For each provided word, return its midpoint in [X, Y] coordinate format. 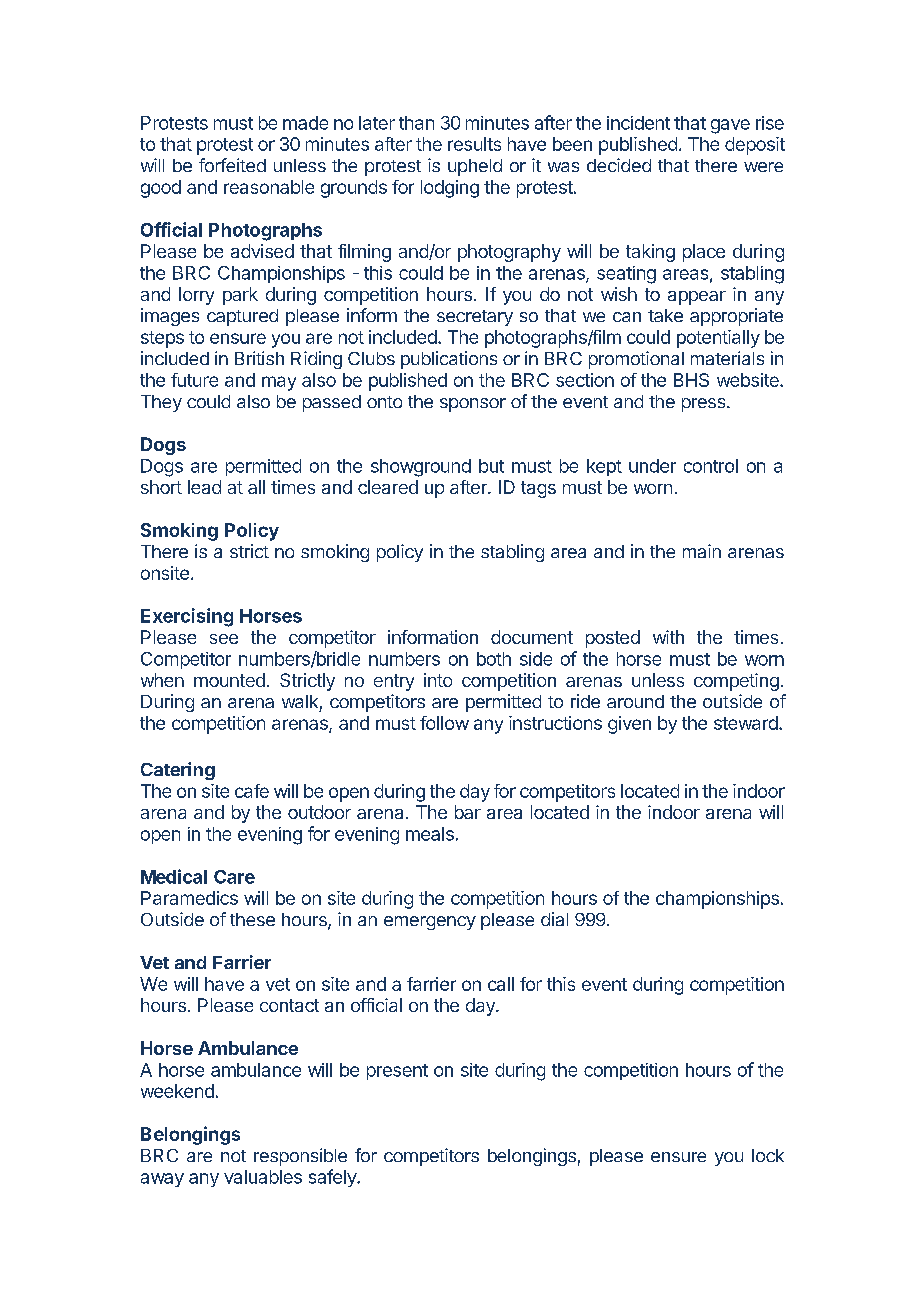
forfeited [232, 165]
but [491, 466]
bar [468, 812]
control [711, 466]
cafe [252, 791]
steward [747, 723]
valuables [263, 1177]
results [474, 144]
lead [204, 487]
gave [730, 126]
